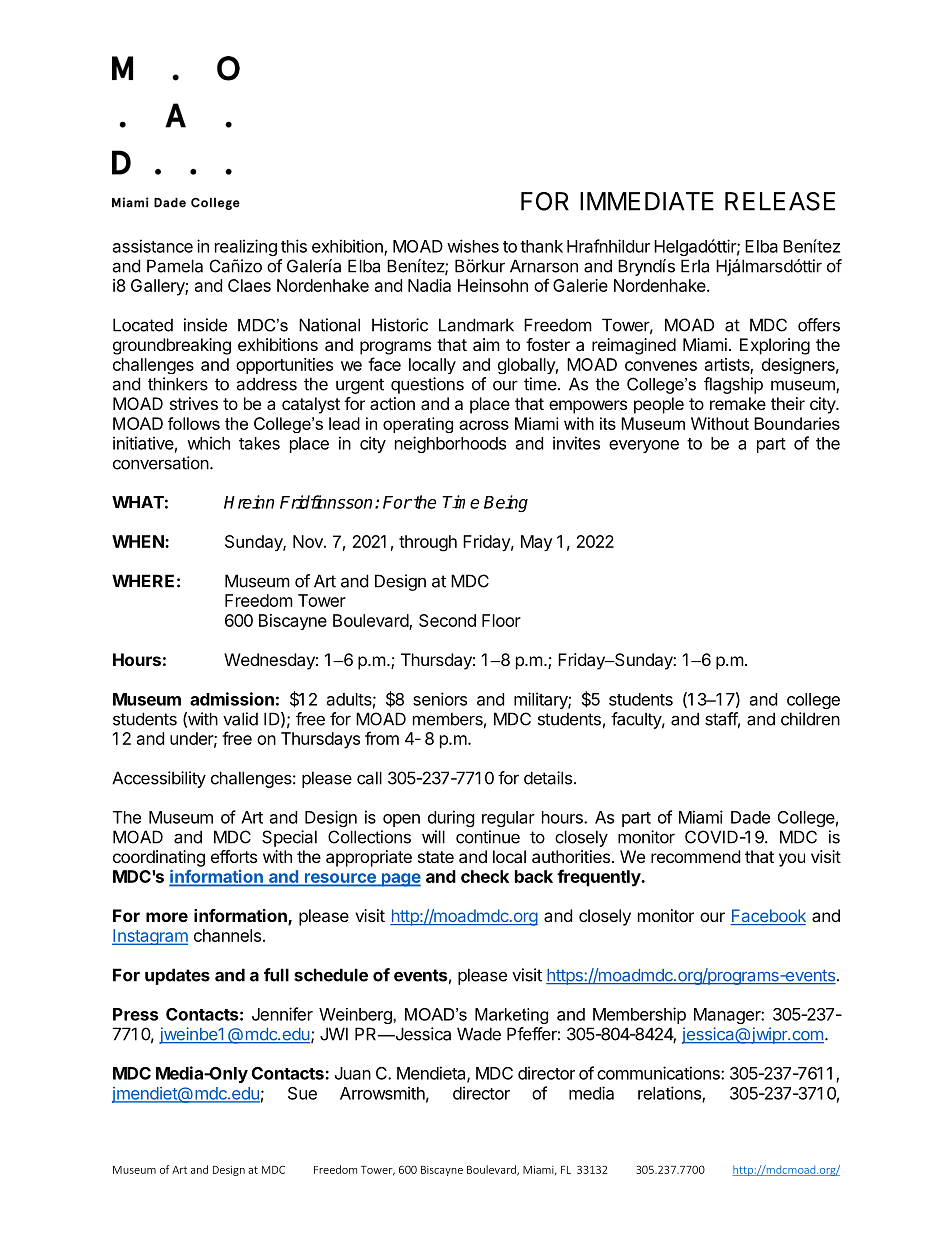 This screenshot has height=1233, width=952. I want to click on remake, so click(738, 403).
